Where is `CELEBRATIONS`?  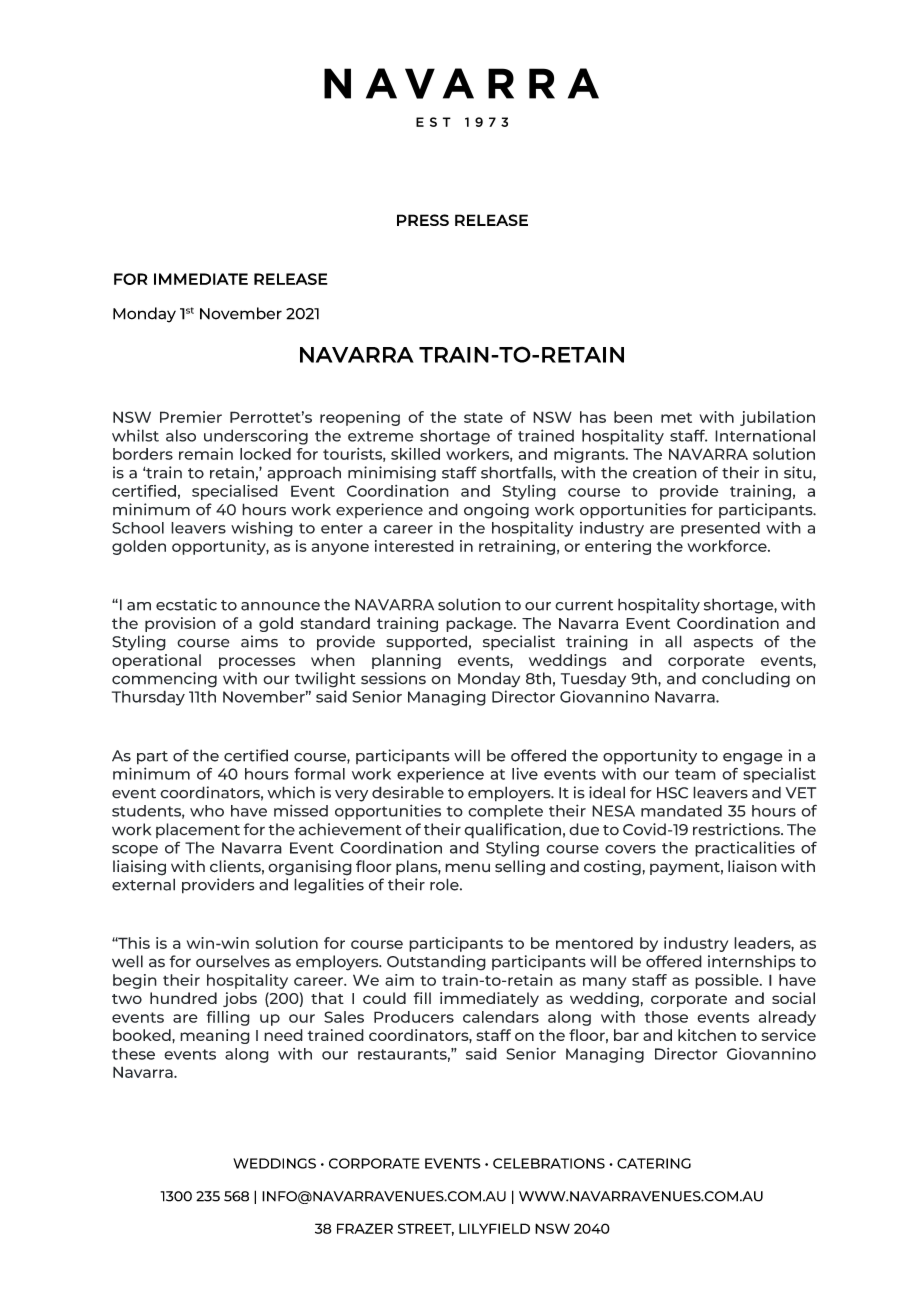 CELEBRATIONS is located at coordinates (549, 1163).
